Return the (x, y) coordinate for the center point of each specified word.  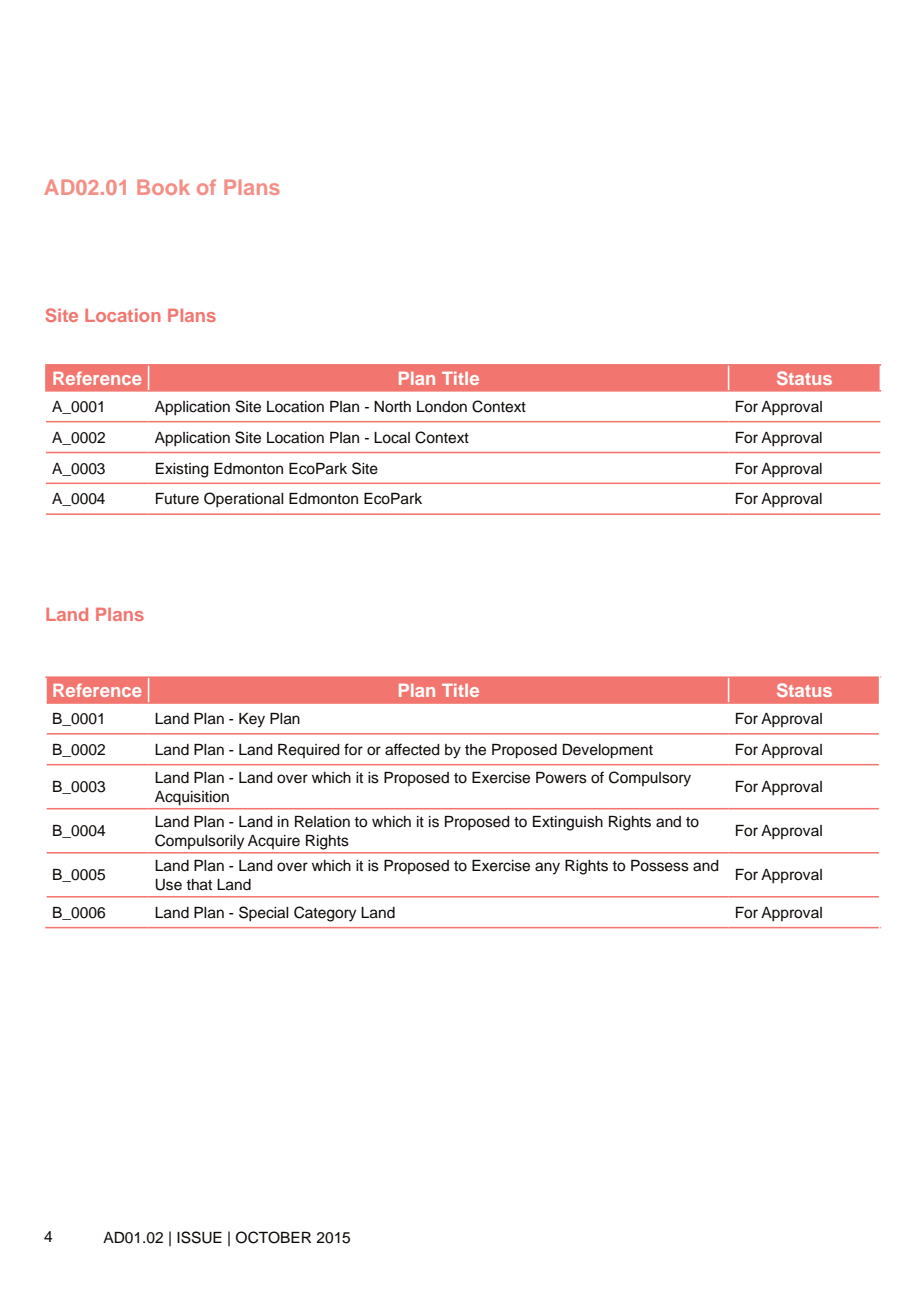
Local (392, 438)
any (547, 868)
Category (325, 914)
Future (177, 499)
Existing (182, 470)
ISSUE (199, 1237)
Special (263, 914)
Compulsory (650, 779)
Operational (243, 500)
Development (608, 751)
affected (412, 749)
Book (163, 187)
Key (252, 720)
